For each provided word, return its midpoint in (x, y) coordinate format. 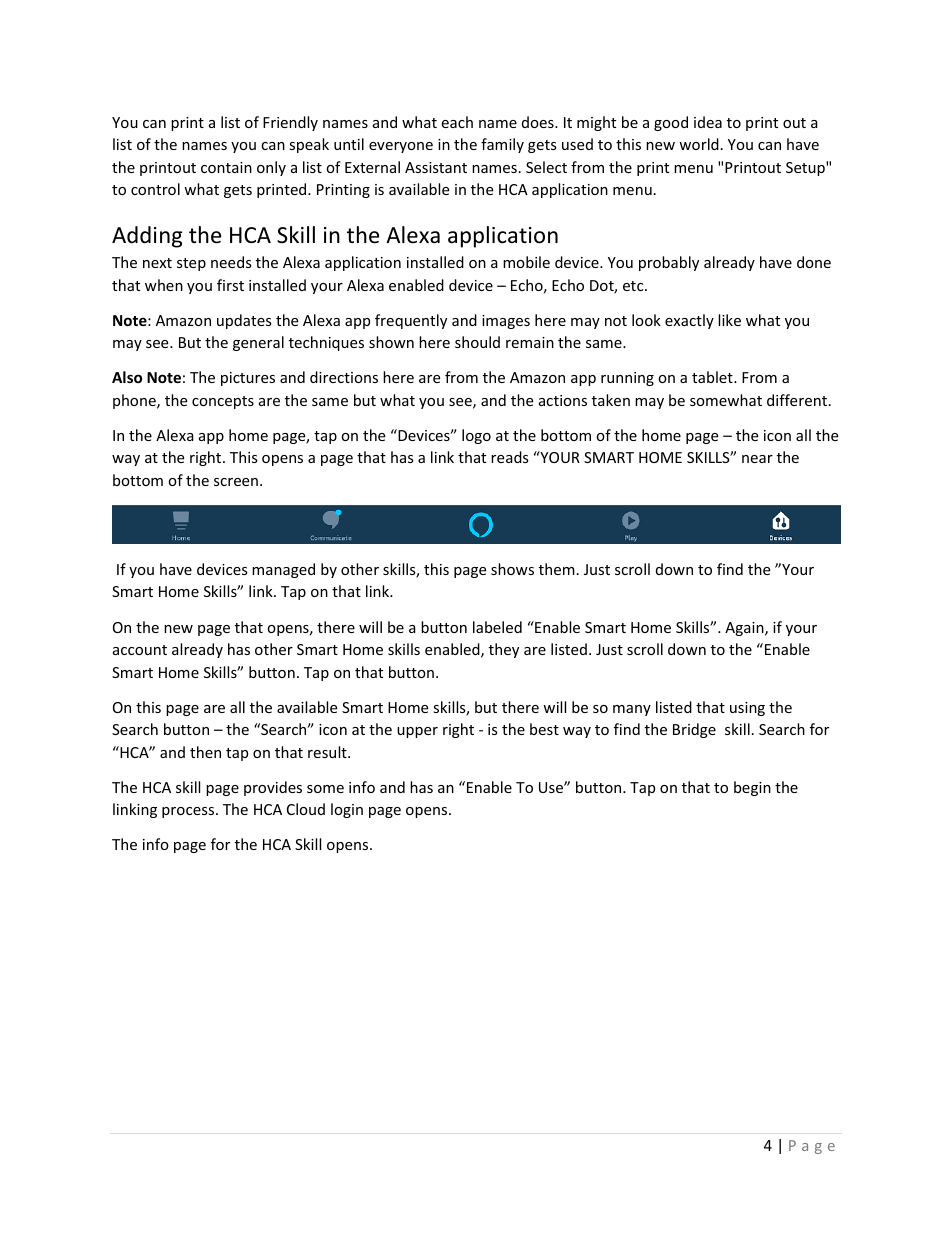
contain (226, 167)
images (506, 322)
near (757, 459)
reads (510, 457)
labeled (497, 627)
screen (236, 482)
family (502, 145)
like (729, 320)
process (189, 812)
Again (745, 629)
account (140, 650)
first (230, 285)
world (699, 144)
